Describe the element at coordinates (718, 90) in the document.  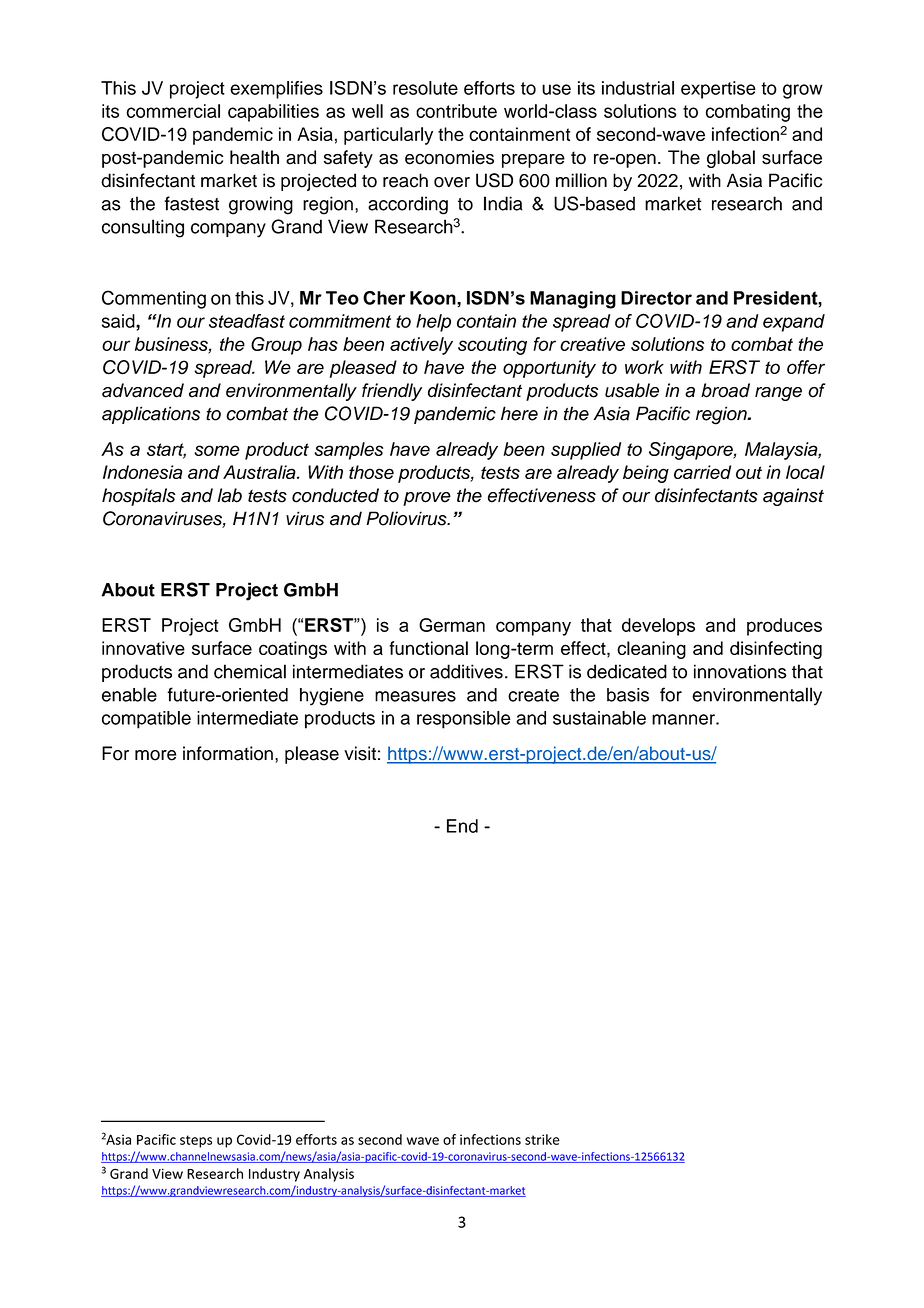
I see `expertise` at that location.
